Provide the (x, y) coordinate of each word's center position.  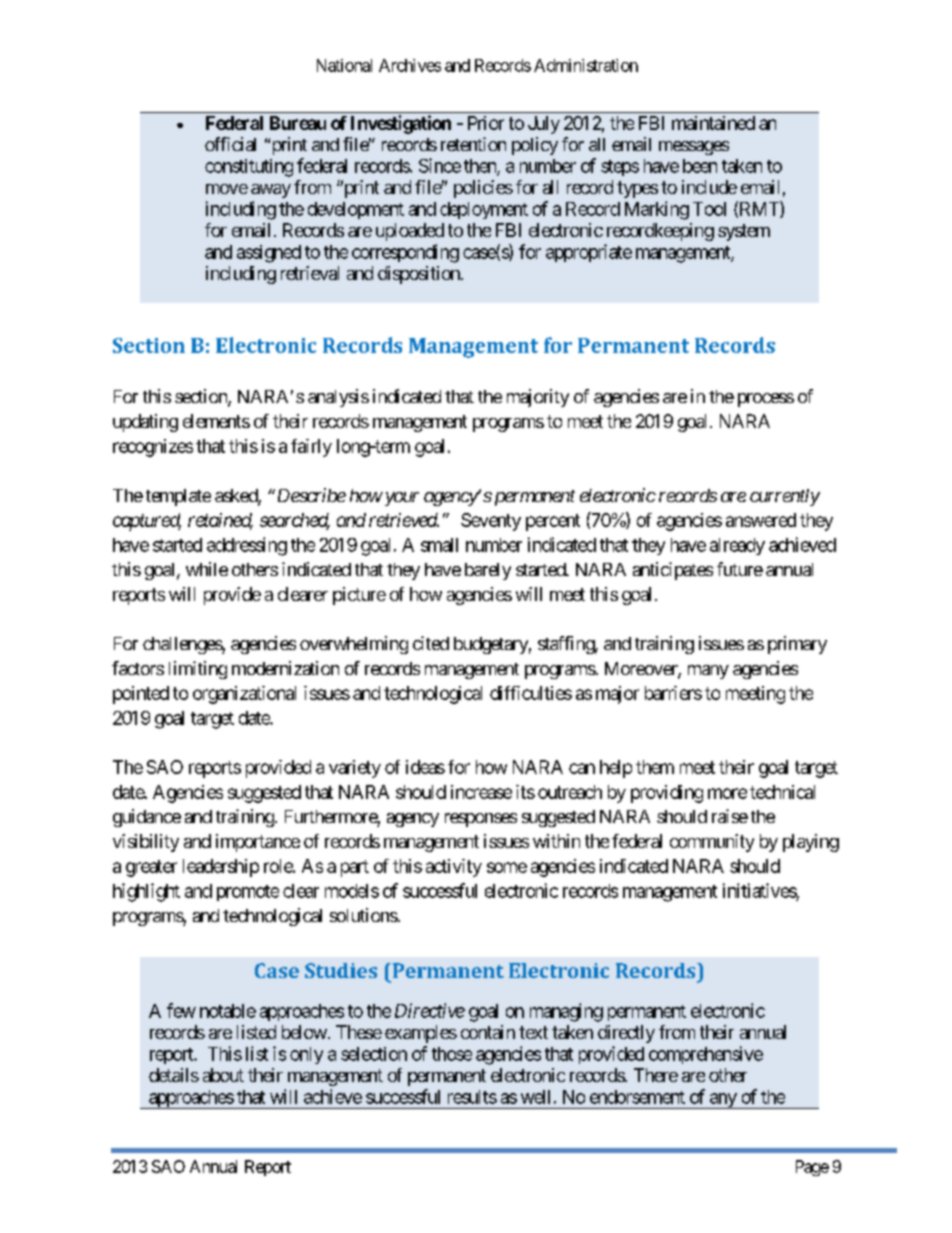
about (223, 1075)
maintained (713, 123)
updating (145, 423)
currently (785, 497)
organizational (244, 695)
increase (481, 792)
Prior (486, 123)
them (655, 767)
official (230, 144)
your (400, 499)
